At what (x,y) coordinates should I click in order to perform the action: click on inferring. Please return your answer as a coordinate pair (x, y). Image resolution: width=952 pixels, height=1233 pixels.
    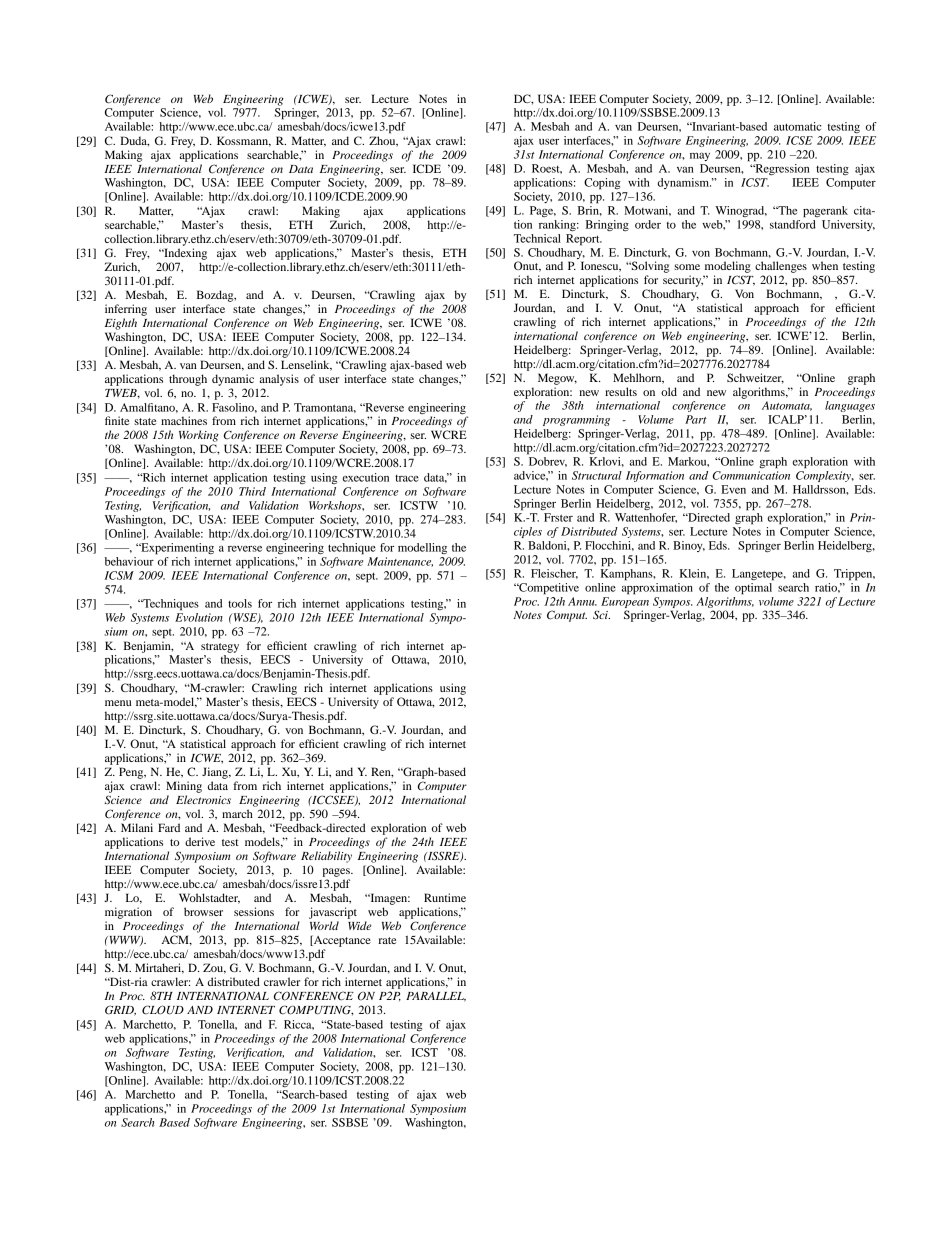
    Looking at the image, I should click on (126, 310).
